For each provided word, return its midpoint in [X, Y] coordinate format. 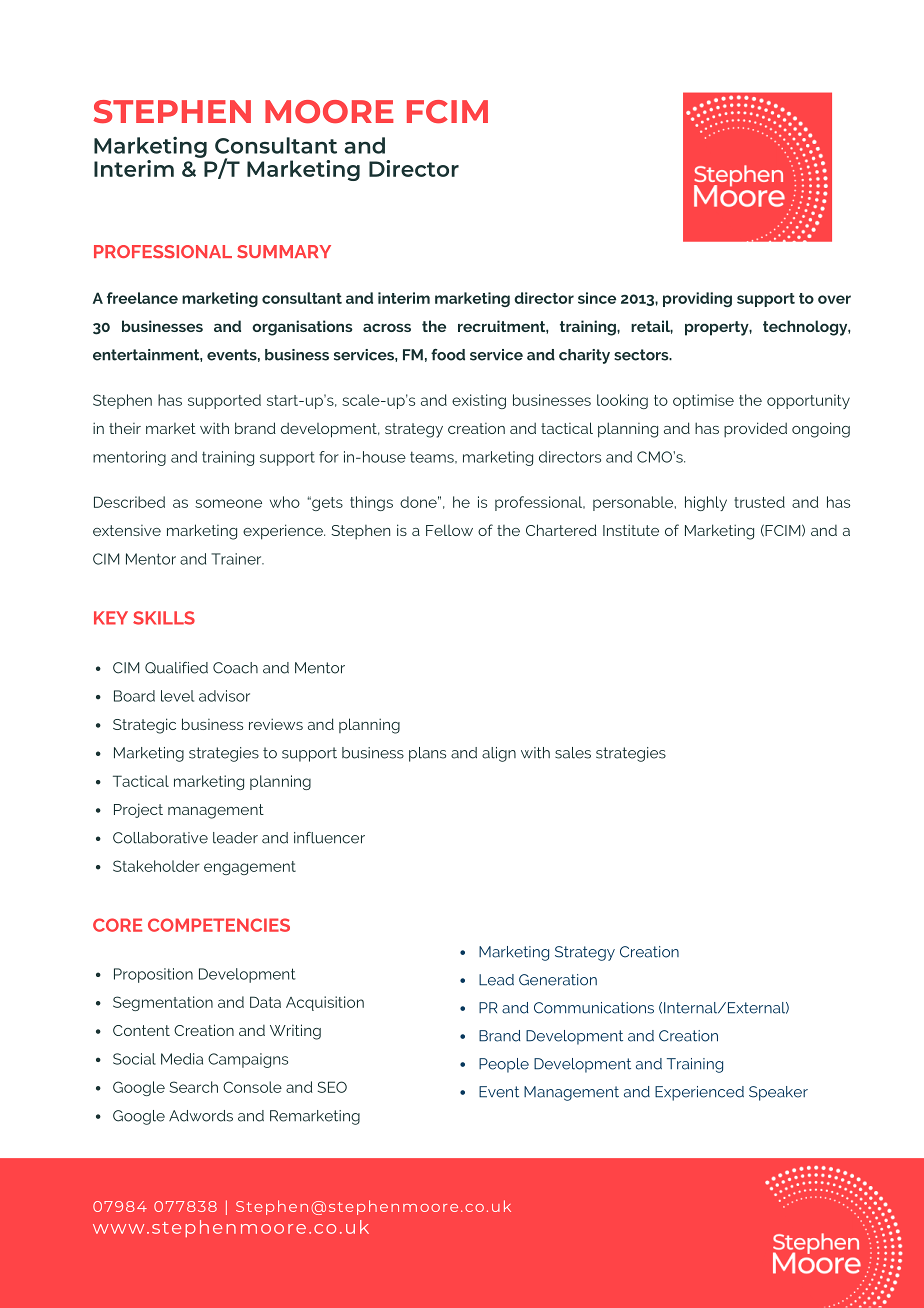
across [387, 327]
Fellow [449, 530]
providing [697, 299]
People [504, 1065]
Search [194, 1087]
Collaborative [160, 838]
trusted [759, 502]
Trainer [237, 559]
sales [573, 753]
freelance [142, 298]
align [499, 754]
